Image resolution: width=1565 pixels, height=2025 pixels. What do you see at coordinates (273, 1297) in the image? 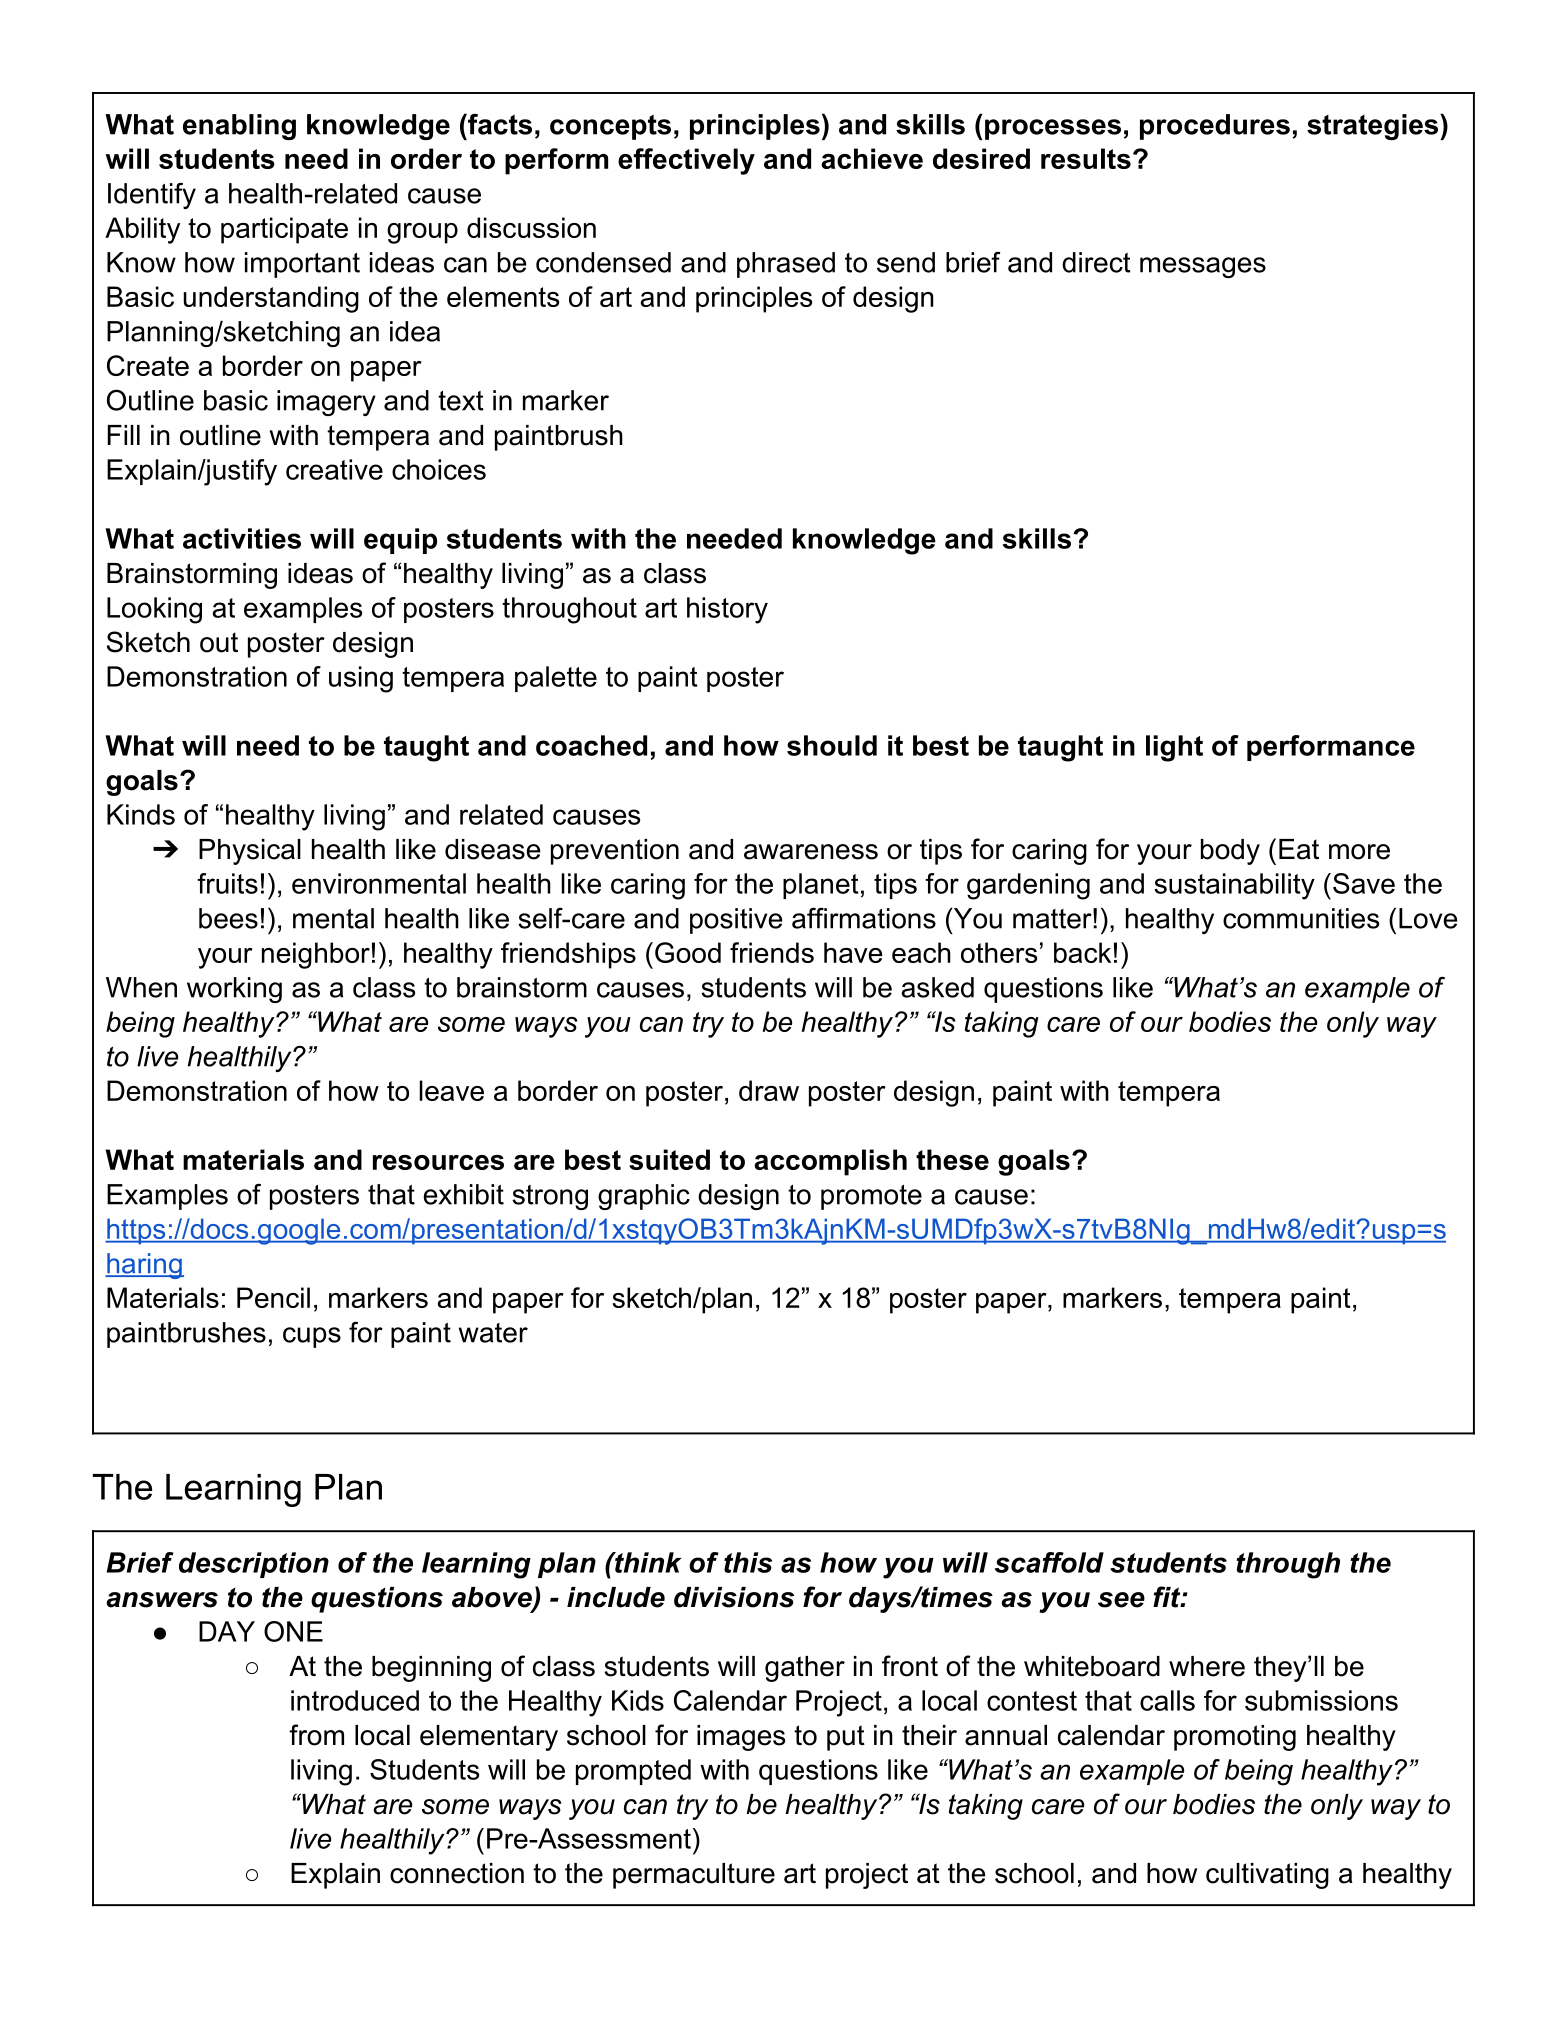
I see `Pencil` at bounding box center [273, 1297].
